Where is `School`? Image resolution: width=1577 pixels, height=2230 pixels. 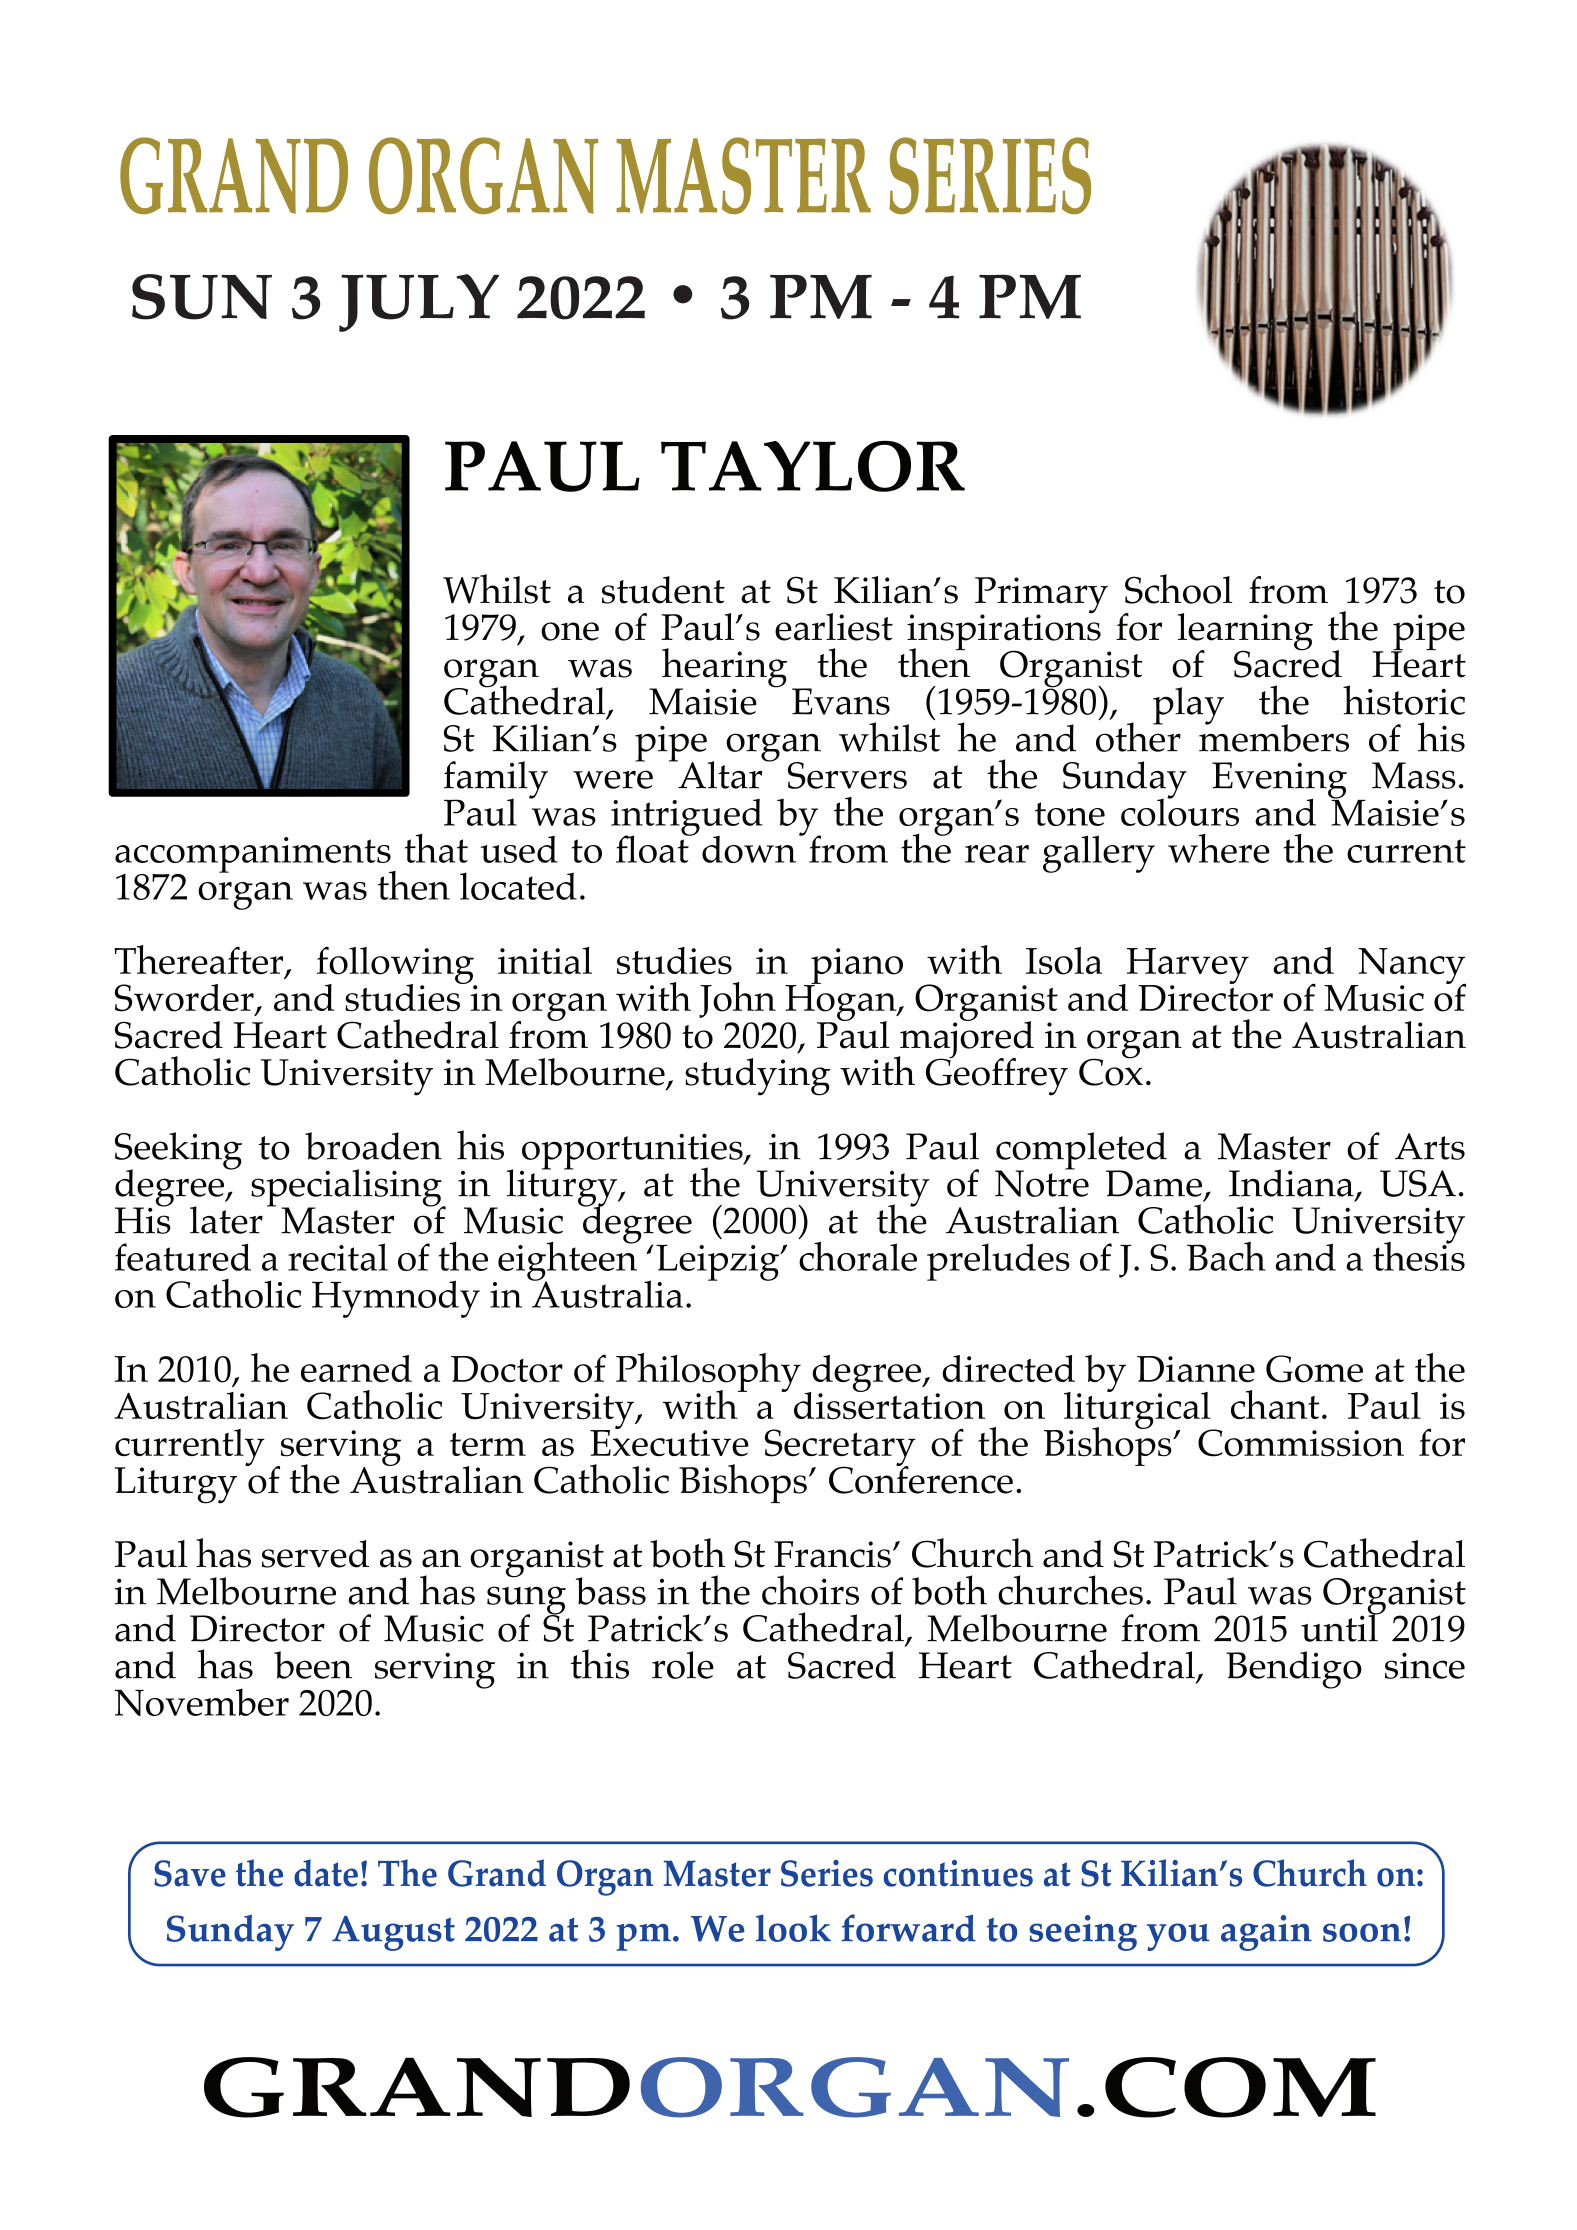 School is located at coordinates (1178, 589).
